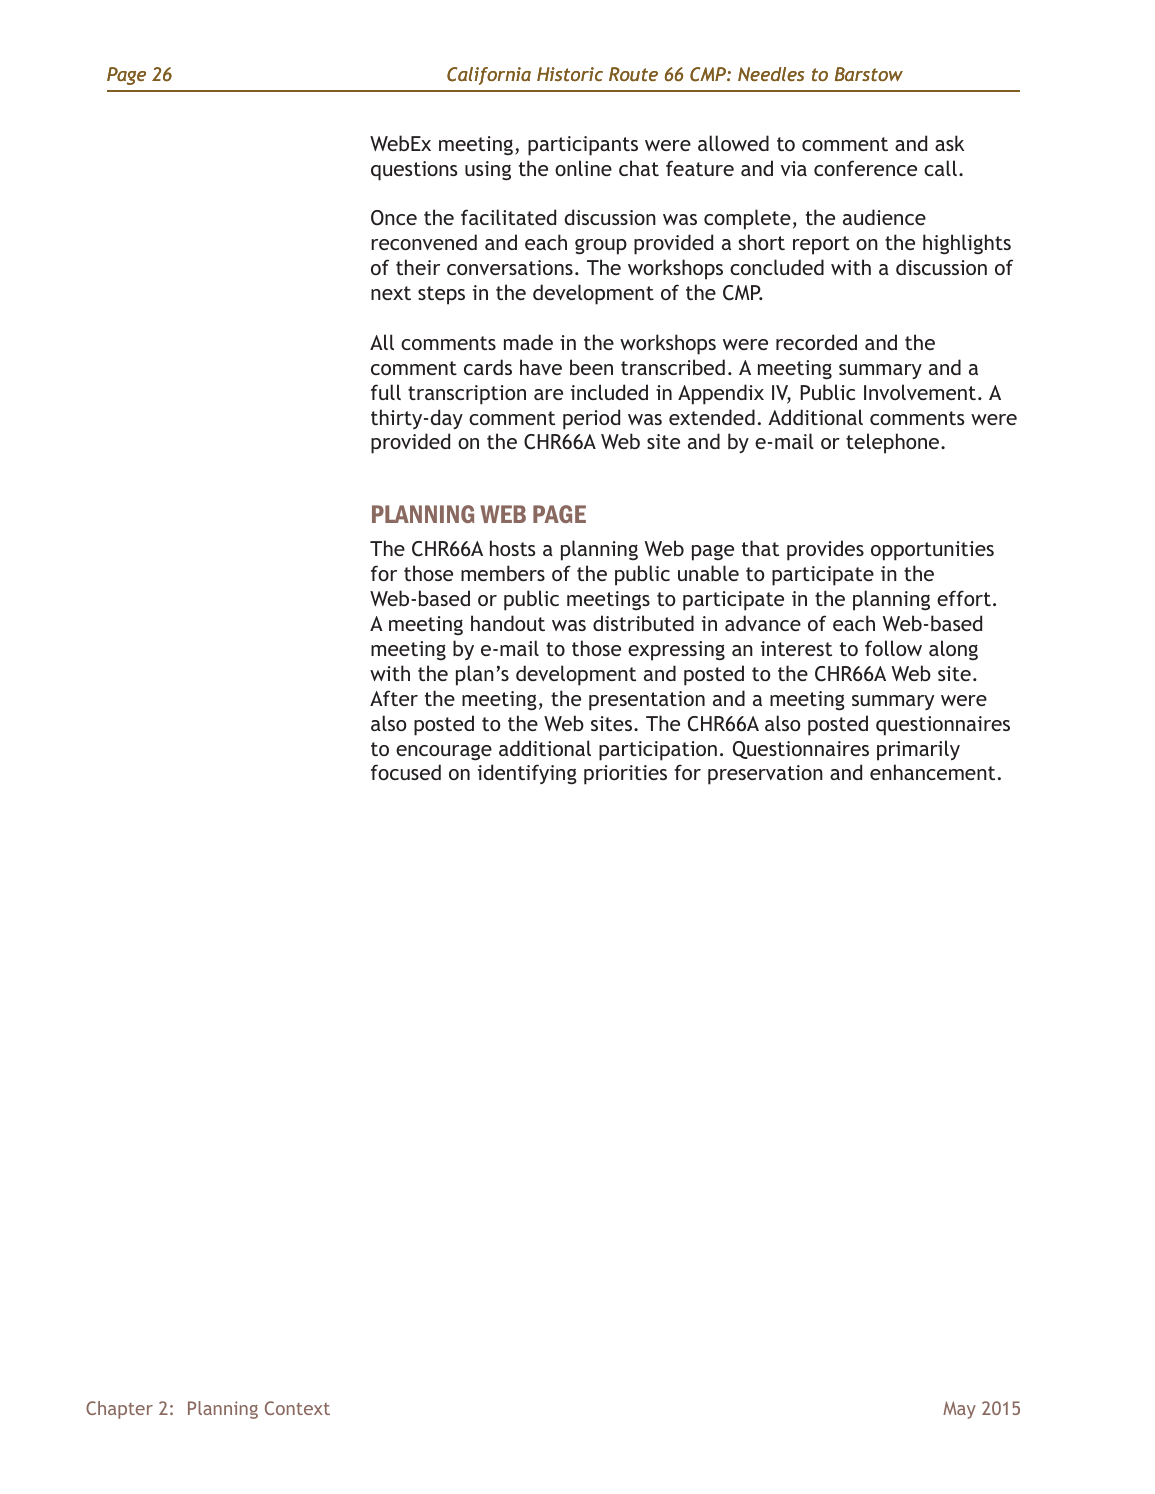 The image size is (1155, 1494). I want to click on May, so click(959, 1410).
